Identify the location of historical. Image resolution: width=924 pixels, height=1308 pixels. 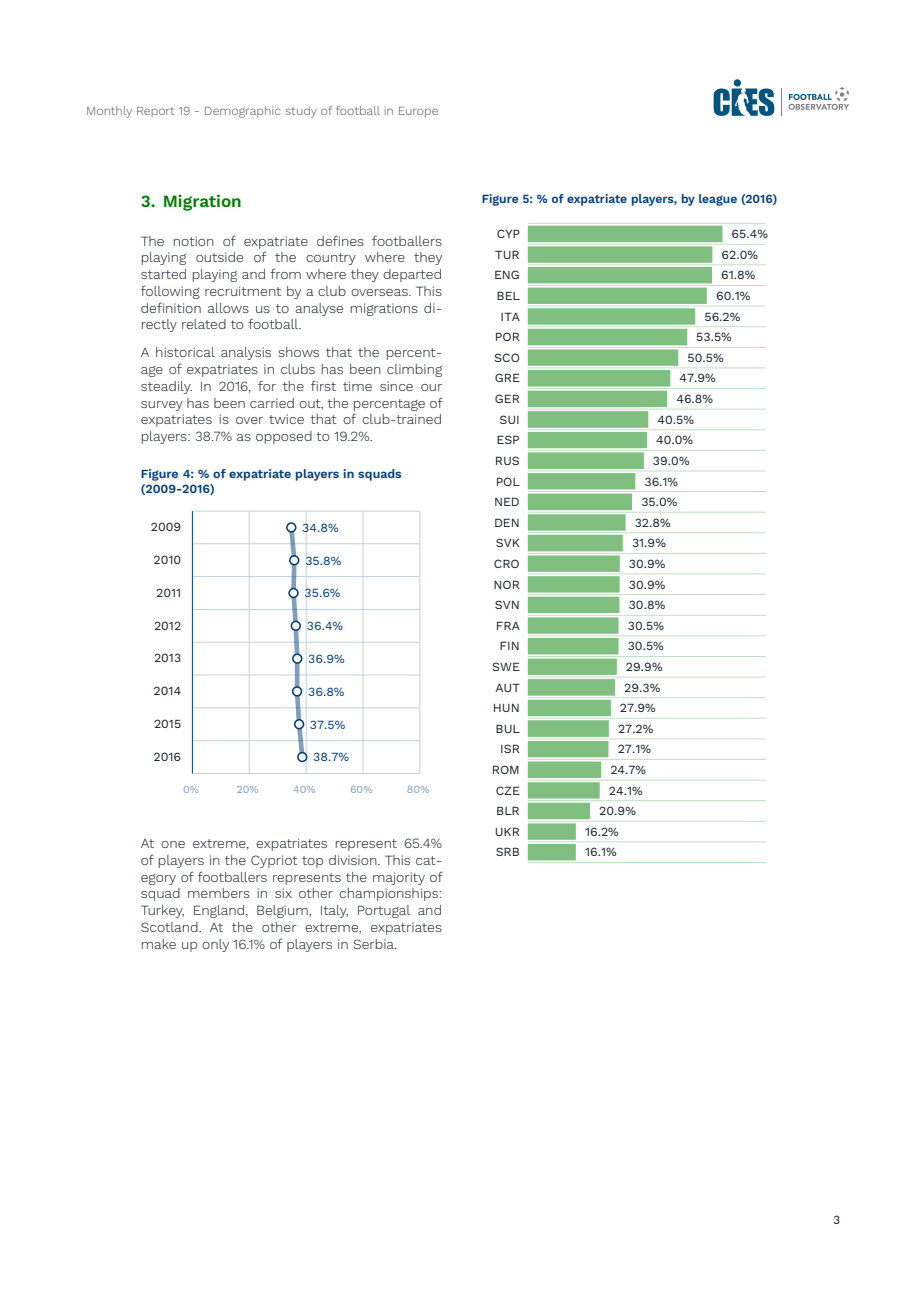
(185, 352).
